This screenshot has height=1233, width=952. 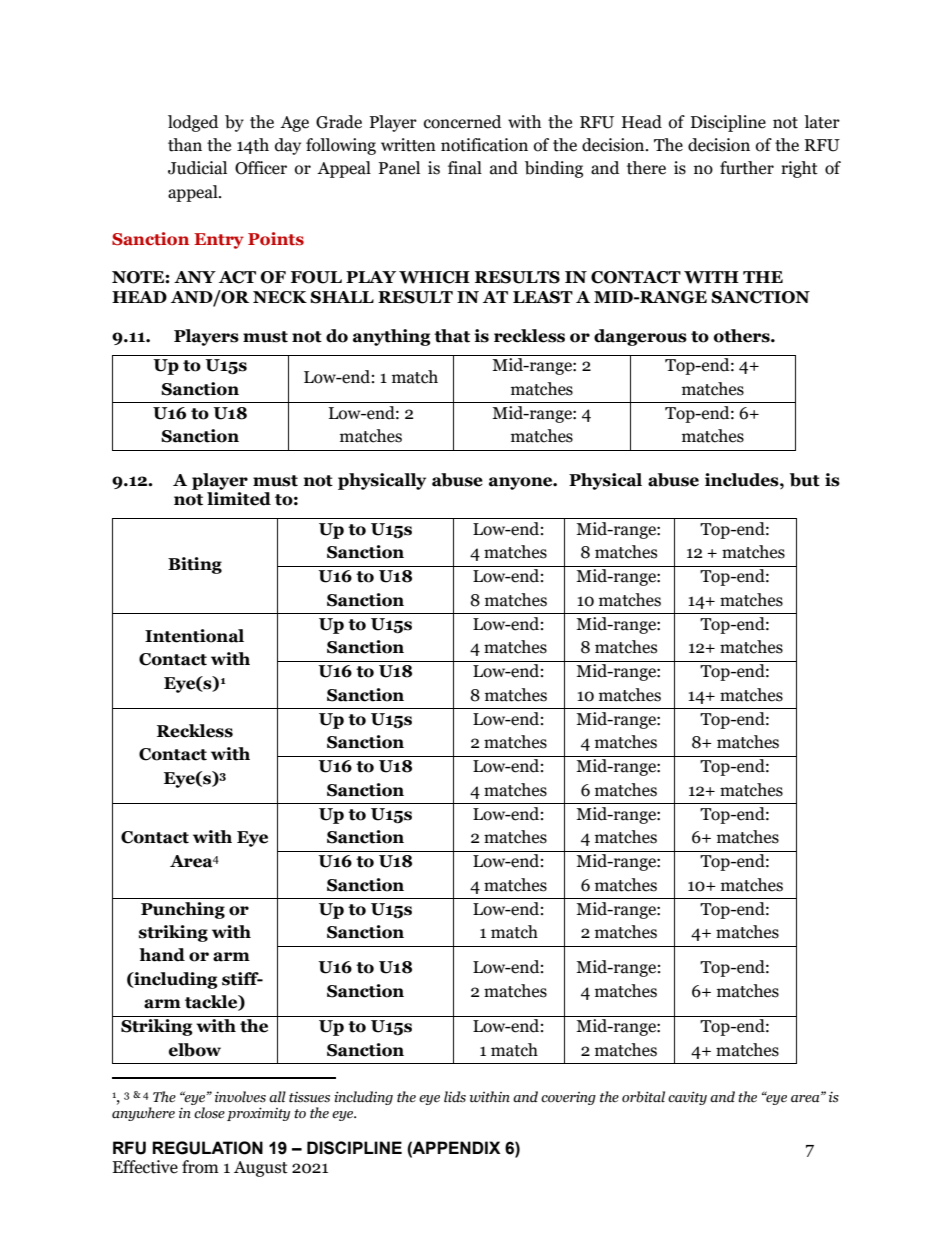 What do you see at coordinates (484, 145) in the screenshot?
I see `notification` at bounding box center [484, 145].
